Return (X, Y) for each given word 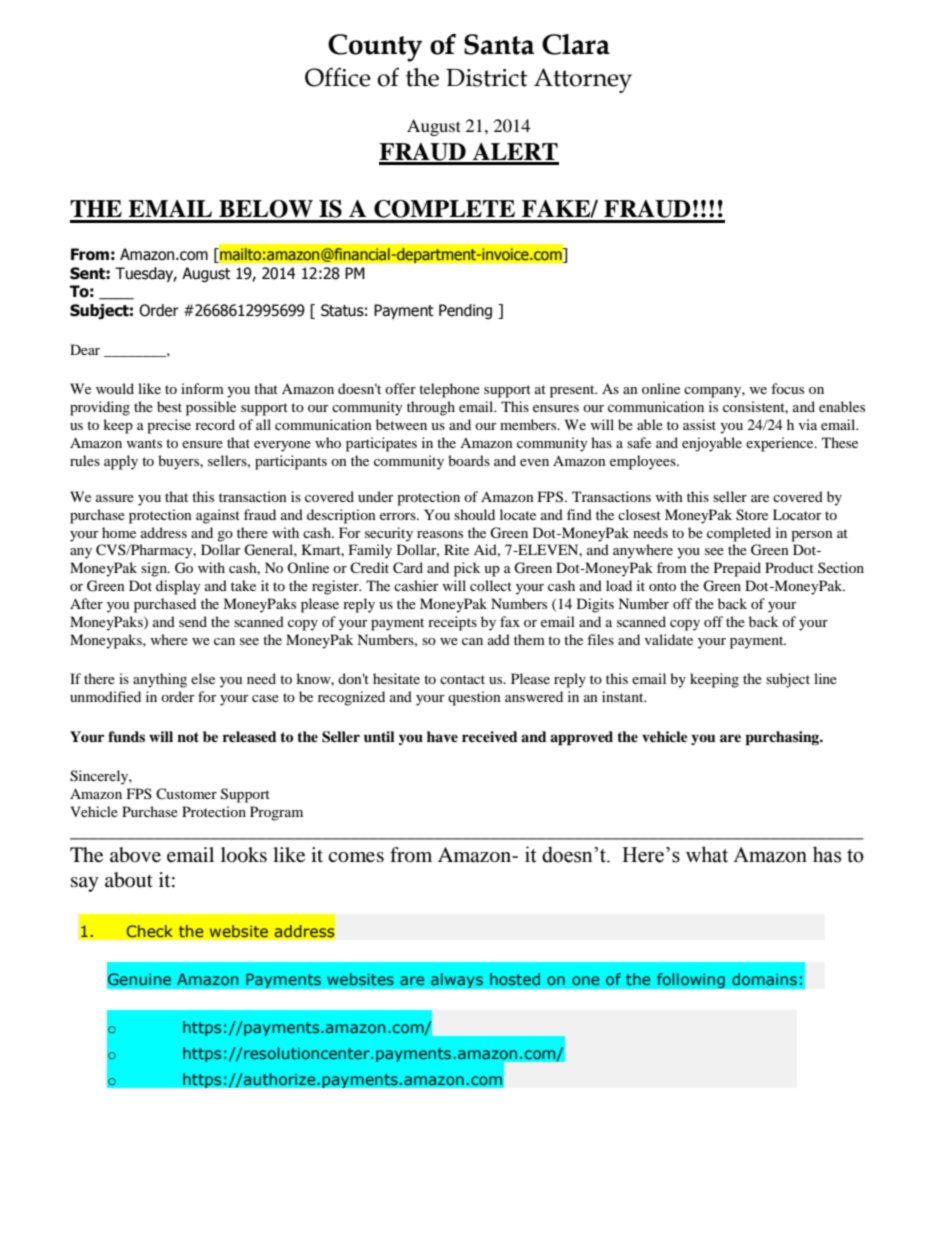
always (457, 981)
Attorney (583, 80)
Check (149, 931)
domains (764, 979)
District (487, 78)
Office (338, 77)
